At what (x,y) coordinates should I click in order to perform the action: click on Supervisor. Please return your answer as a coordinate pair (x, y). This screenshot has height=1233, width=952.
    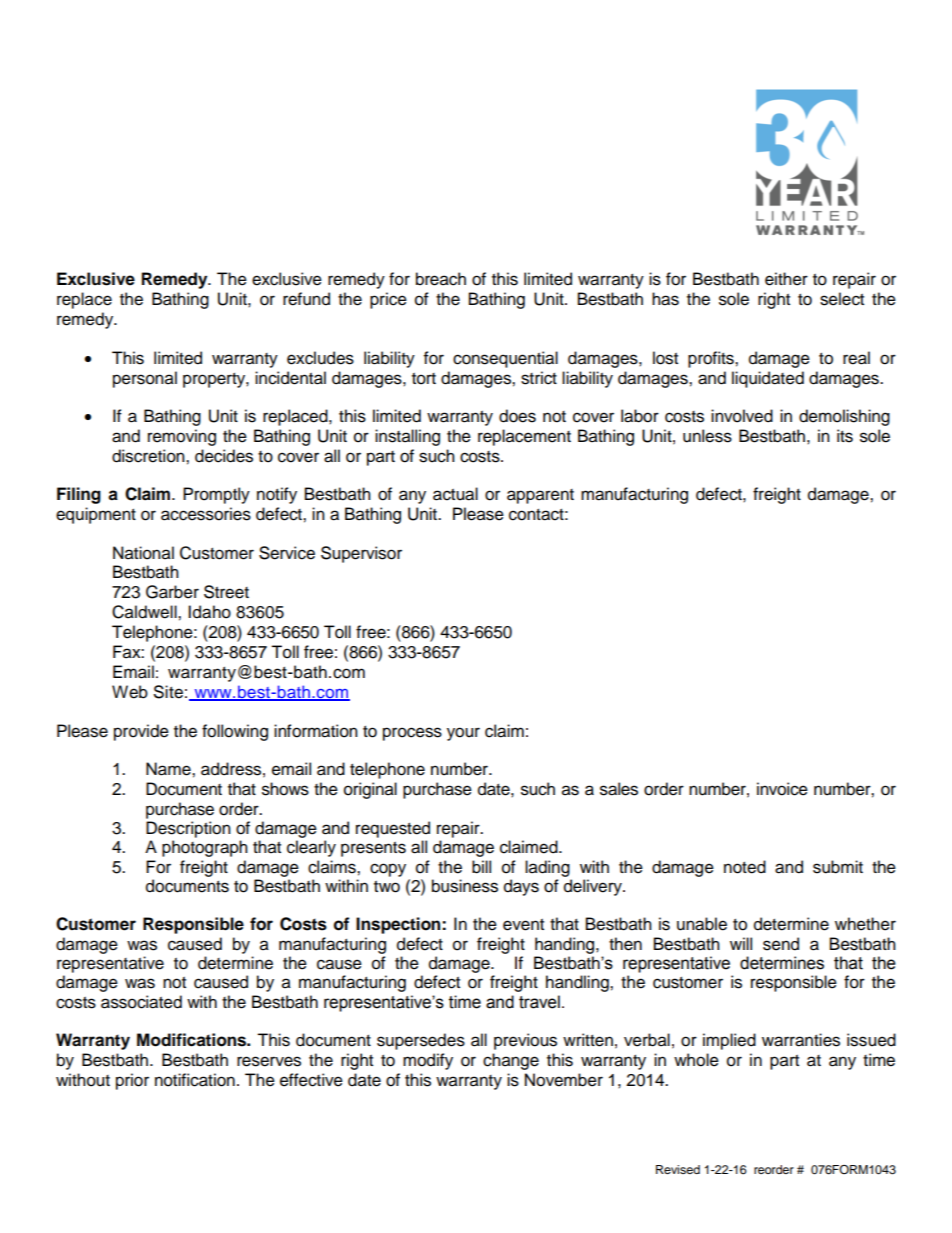
    Looking at the image, I should click on (361, 554).
